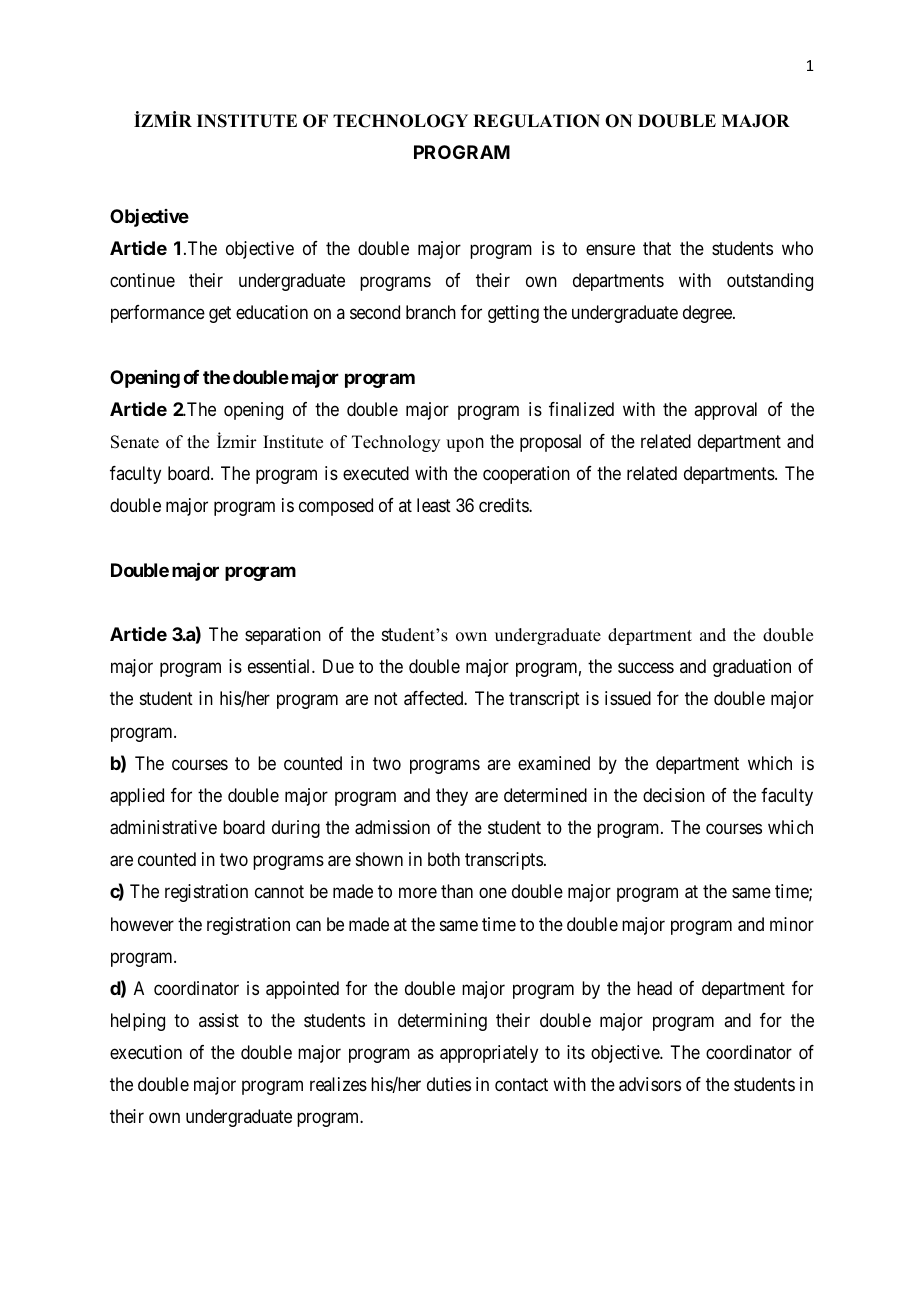  What do you see at coordinates (142, 280) in the screenshot?
I see `continue` at bounding box center [142, 280].
